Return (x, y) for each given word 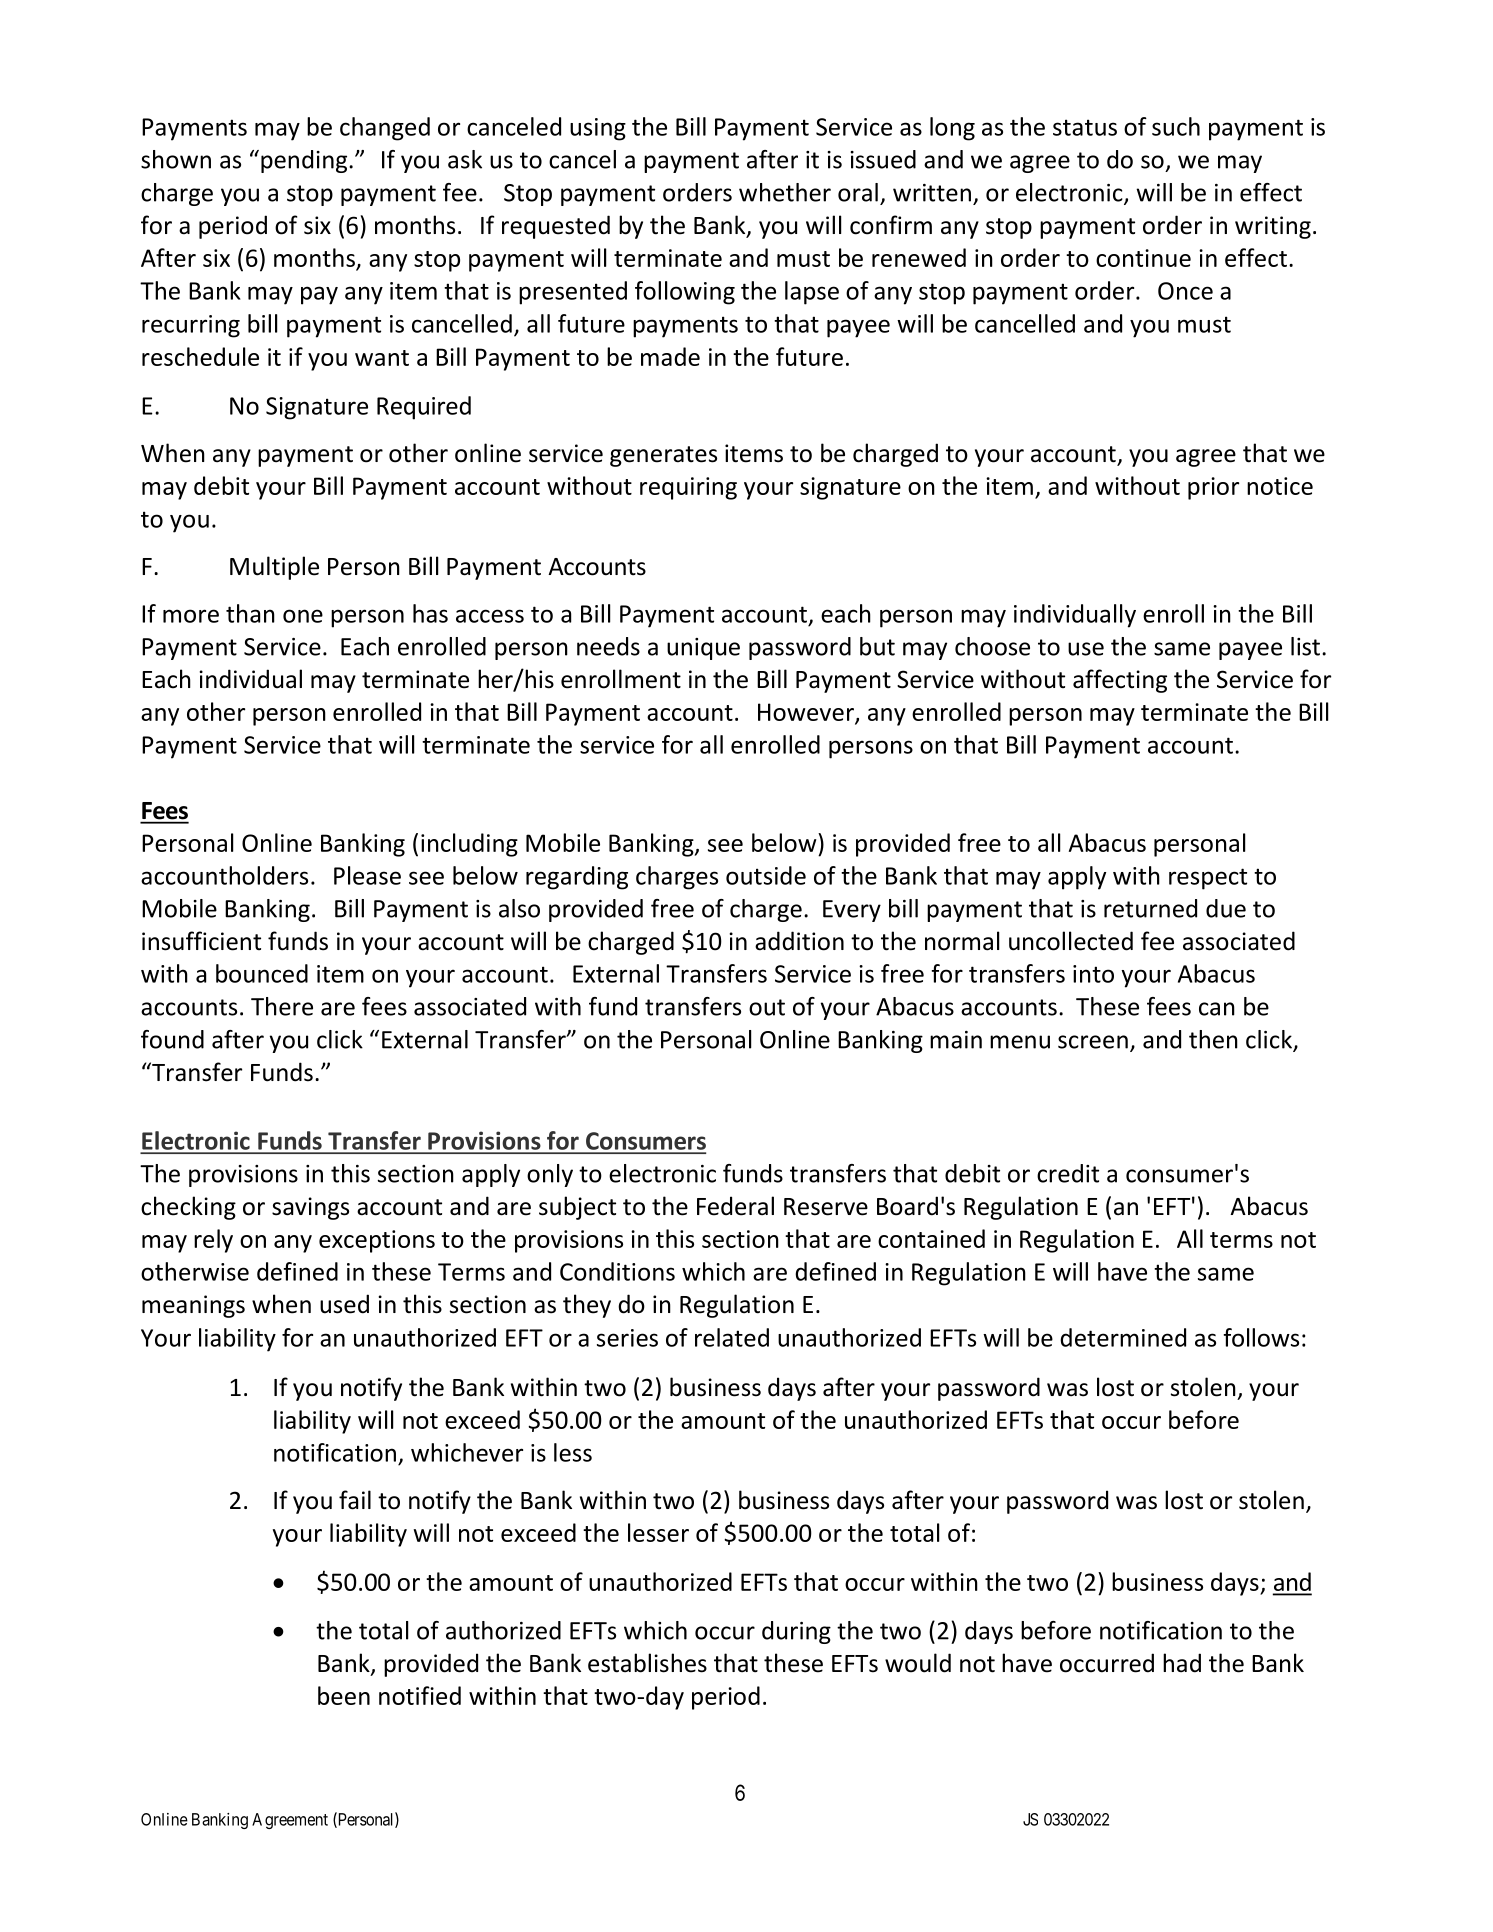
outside (766, 875)
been (344, 1695)
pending (305, 161)
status (1085, 127)
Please (367, 875)
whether (785, 192)
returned (1150, 908)
